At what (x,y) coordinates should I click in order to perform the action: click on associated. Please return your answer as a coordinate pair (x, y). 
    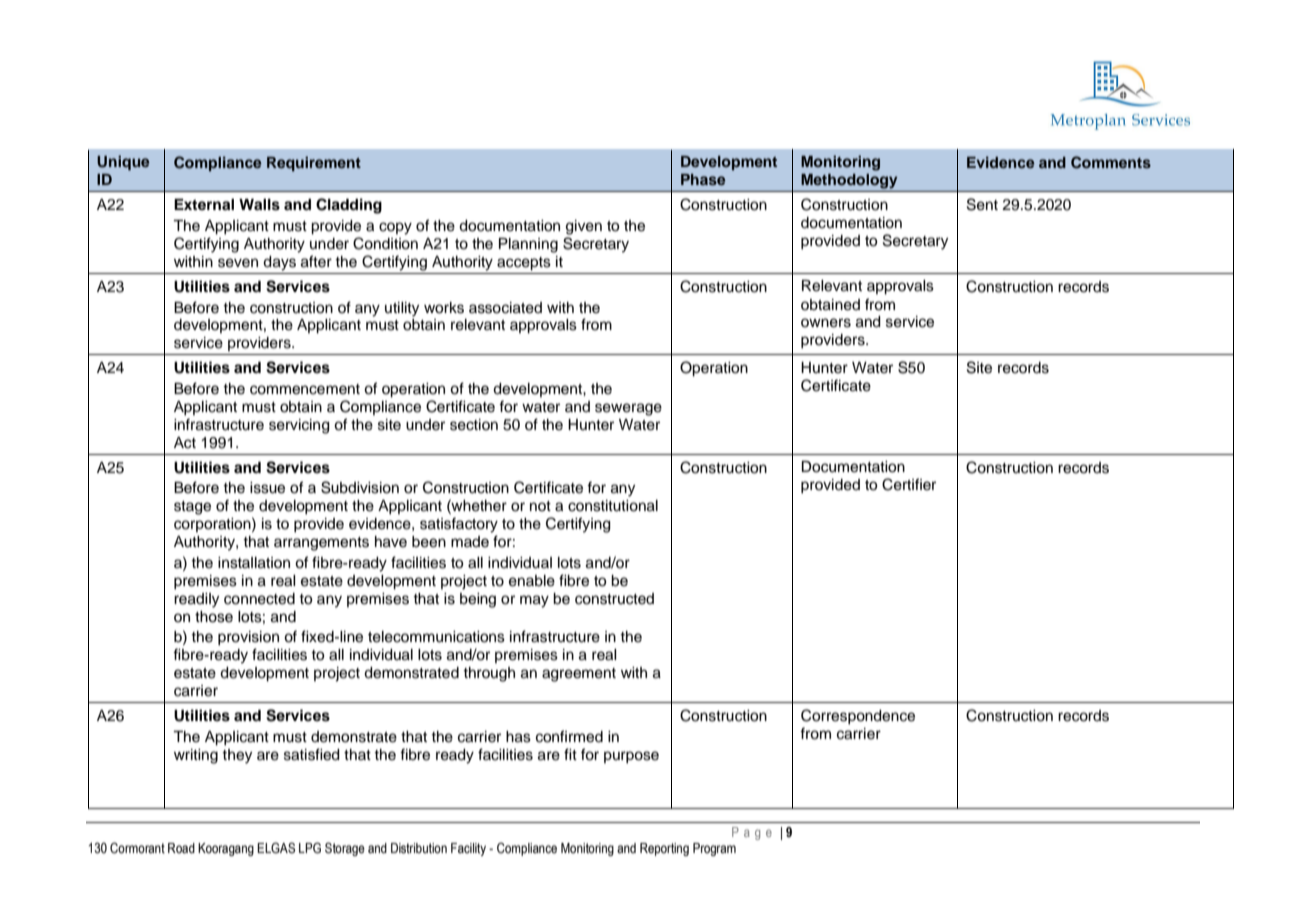
    Looking at the image, I should click on (505, 308).
